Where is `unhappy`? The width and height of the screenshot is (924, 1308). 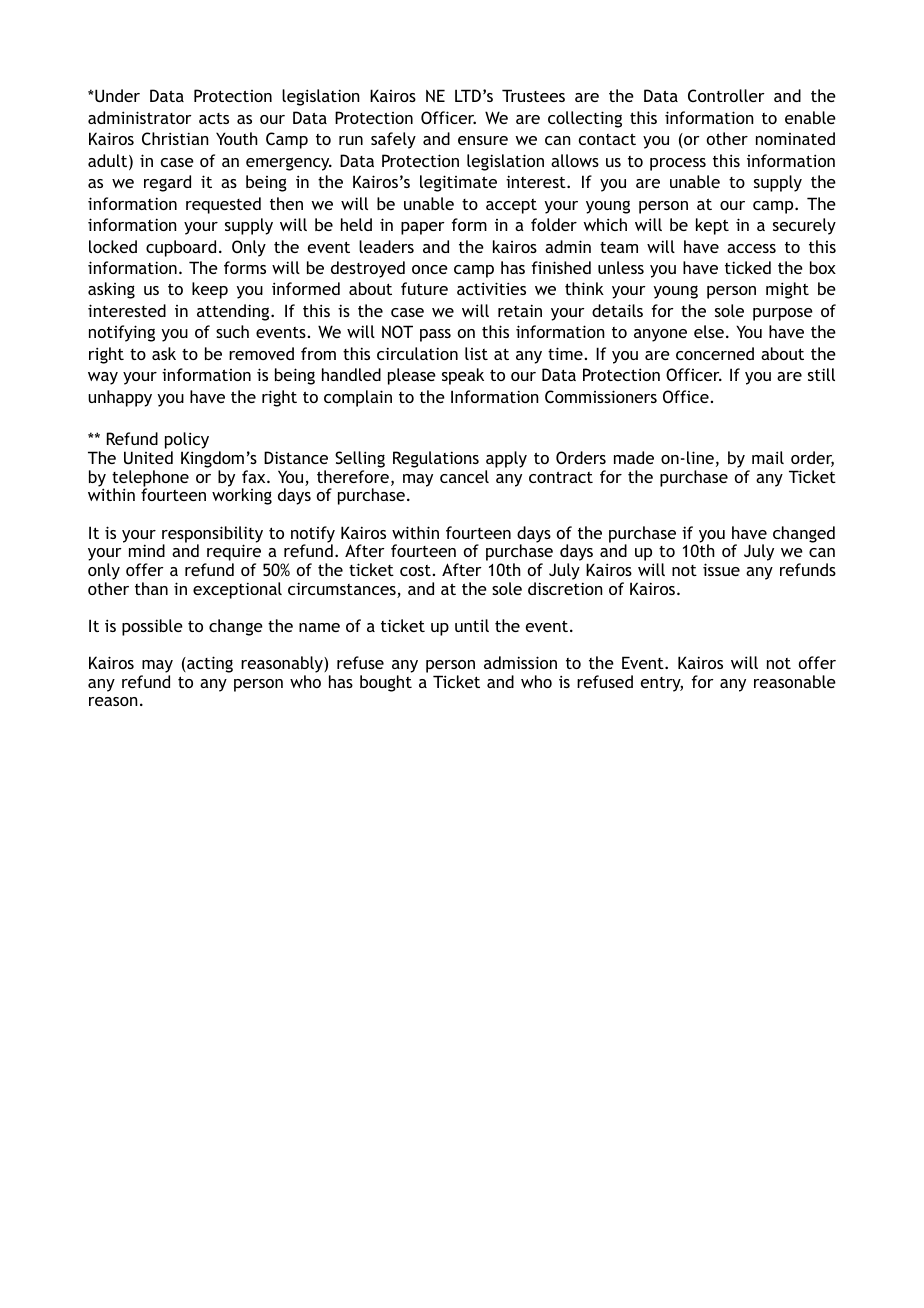
unhappy is located at coordinates (120, 398).
